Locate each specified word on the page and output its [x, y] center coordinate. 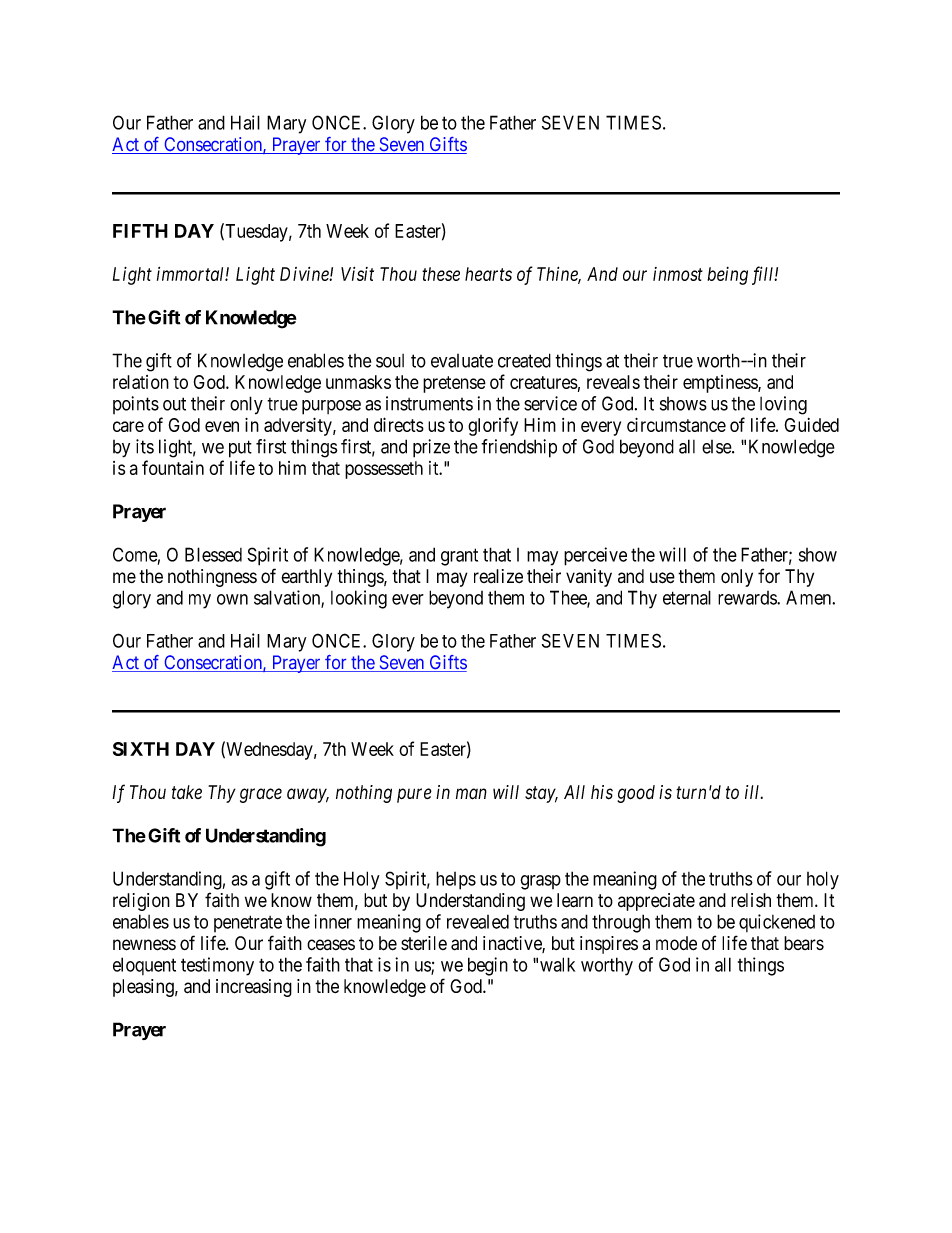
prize [431, 448]
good [636, 794]
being [727, 276]
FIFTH [140, 231]
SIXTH [141, 749]
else [717, 447]
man [471, 794]
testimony [217, 966]
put [240, 449]
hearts [488, 274]
